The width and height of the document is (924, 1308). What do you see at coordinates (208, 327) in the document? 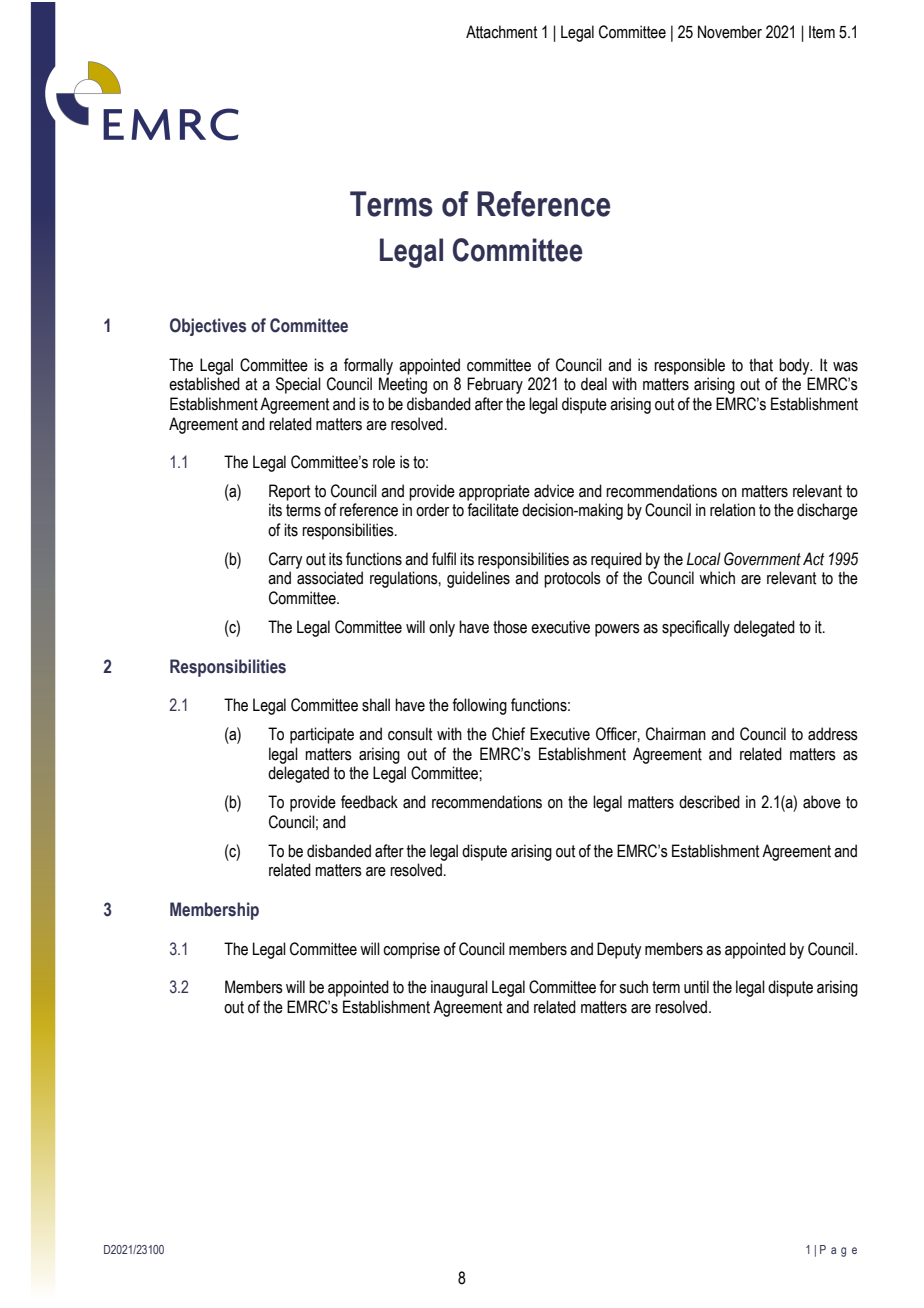
I see `Objectives` at bounding box center [208, 327].
